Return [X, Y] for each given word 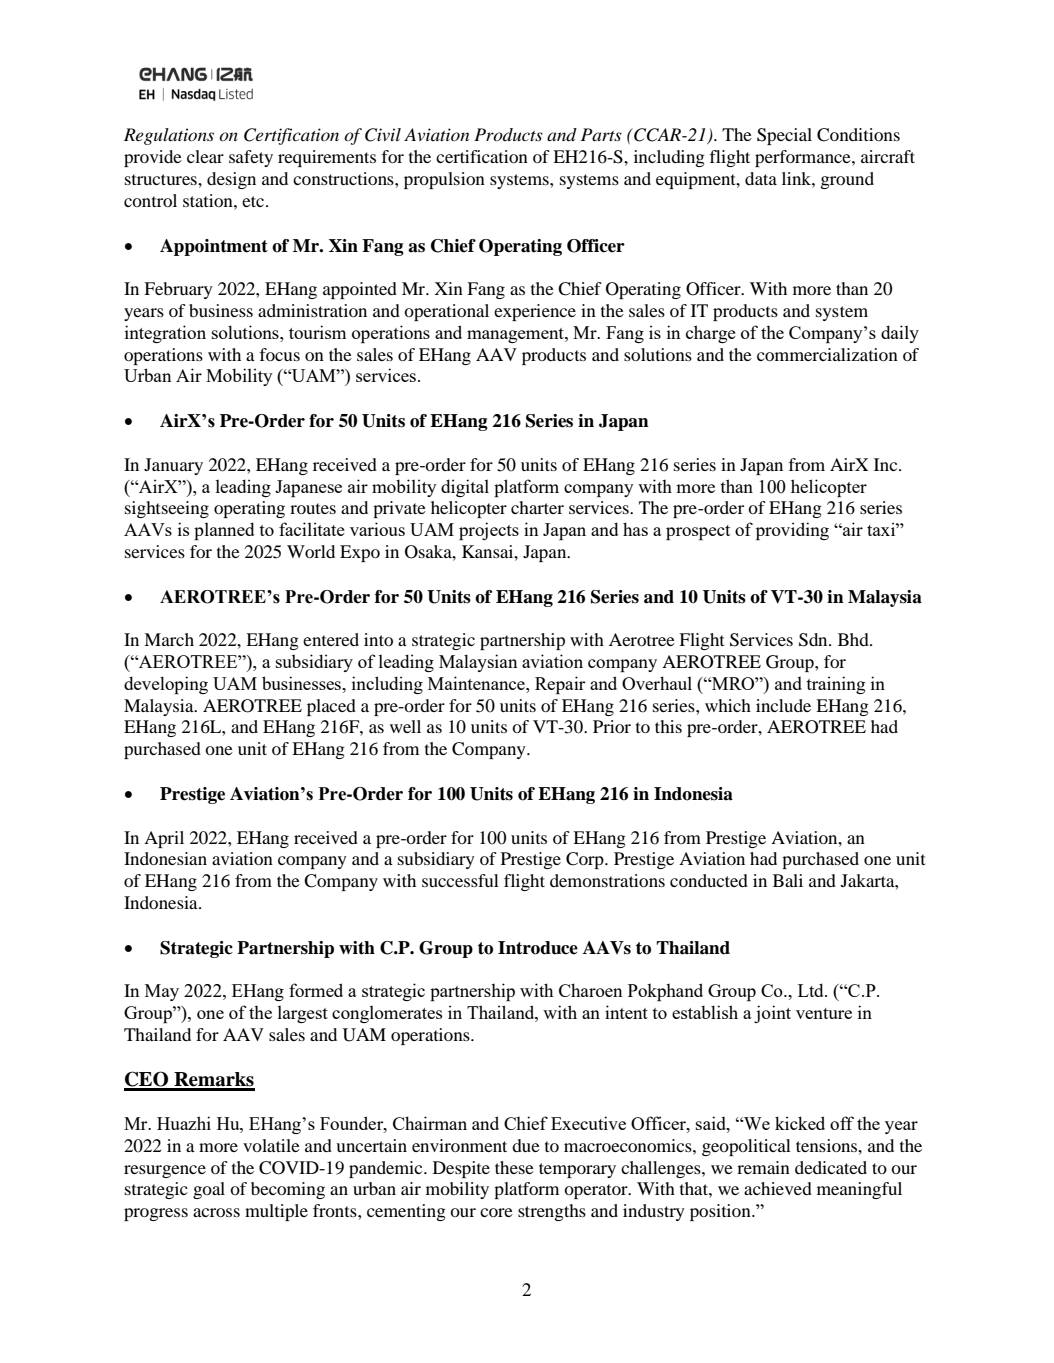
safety [251, 158]
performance [804, 158]
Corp [586, 860]
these [514, 1167]
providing [792, 531]
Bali [788, 880]
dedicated [831, 1167]
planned [224, 531]
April [164, 839]
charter [537, 507]
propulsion [444, 180]
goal [209, 1190]
